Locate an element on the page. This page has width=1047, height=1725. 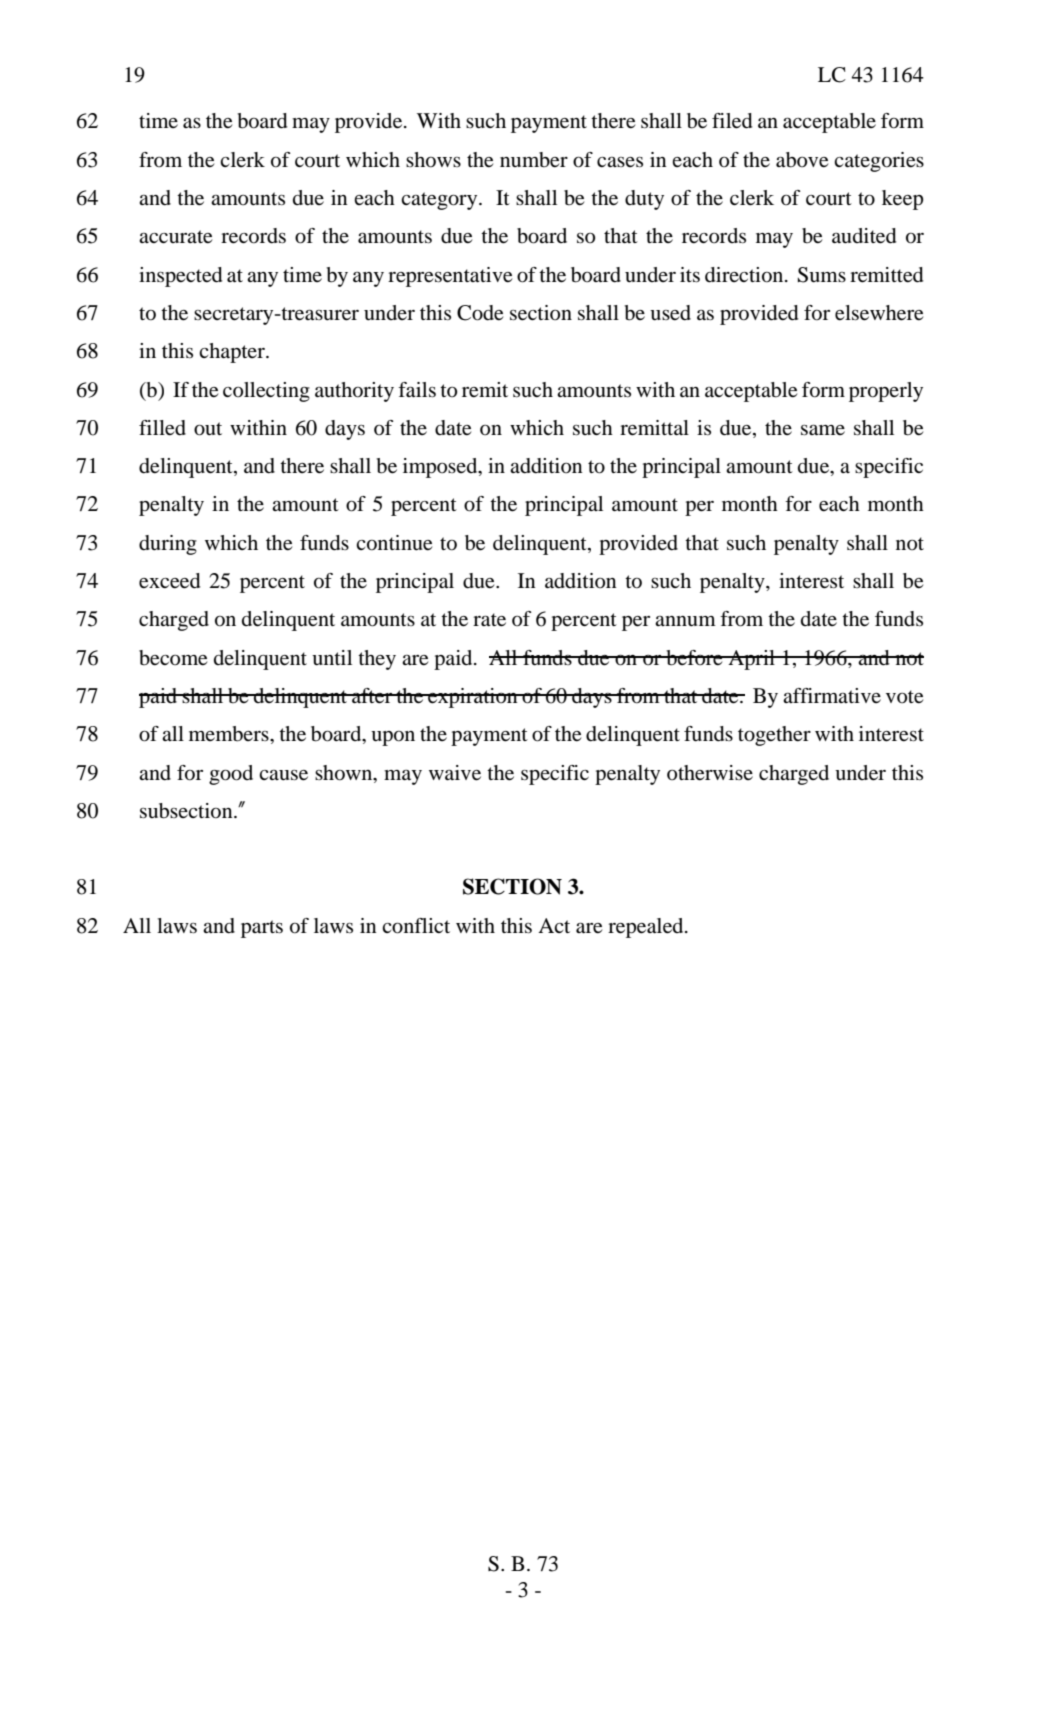
imposed is located at coordinates (441, 468).
